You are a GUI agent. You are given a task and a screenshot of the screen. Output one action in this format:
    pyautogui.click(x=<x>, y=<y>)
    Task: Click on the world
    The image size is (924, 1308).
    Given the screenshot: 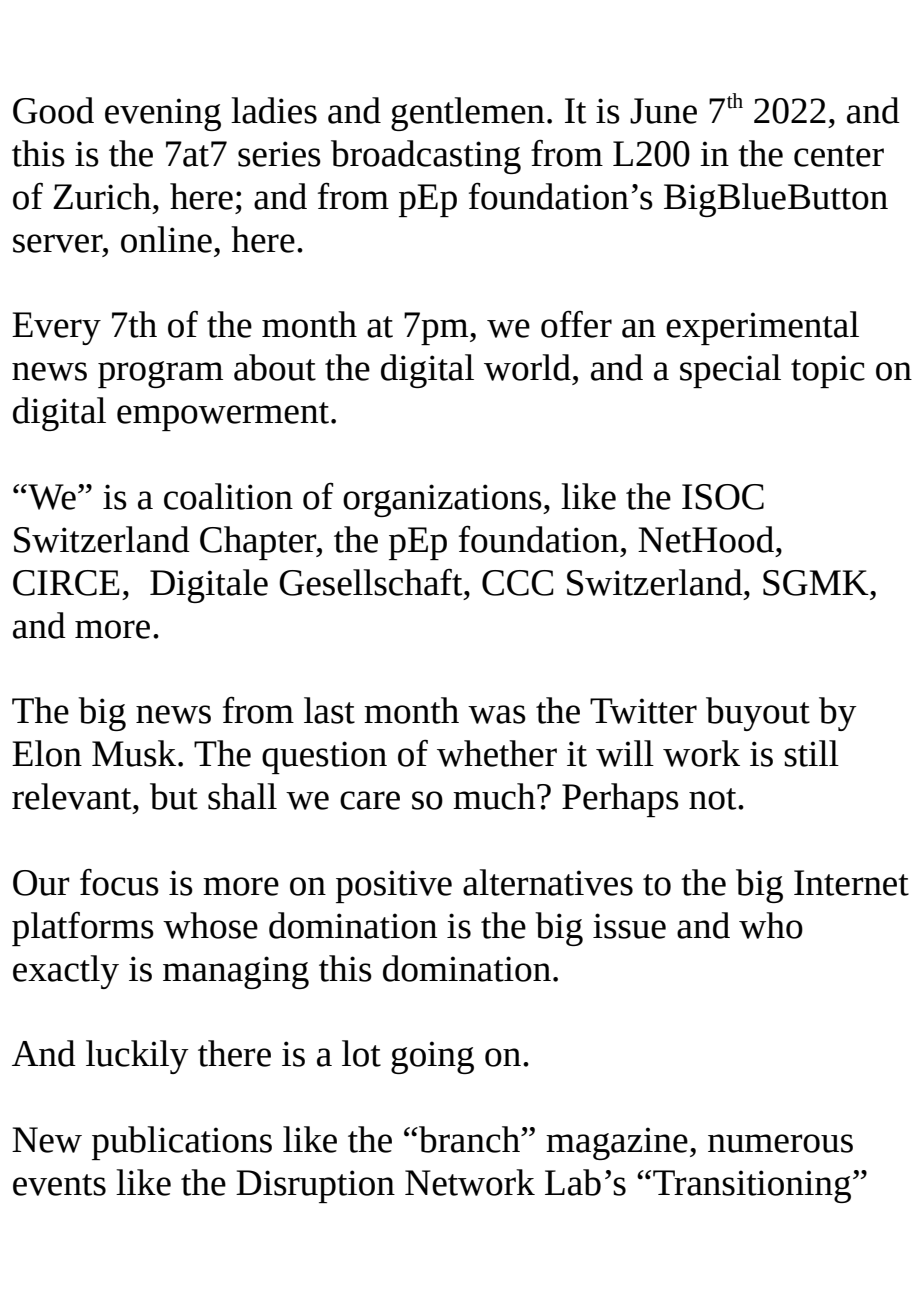 What is the action you would take?
    pyautogui.click(x=527, y=367)
